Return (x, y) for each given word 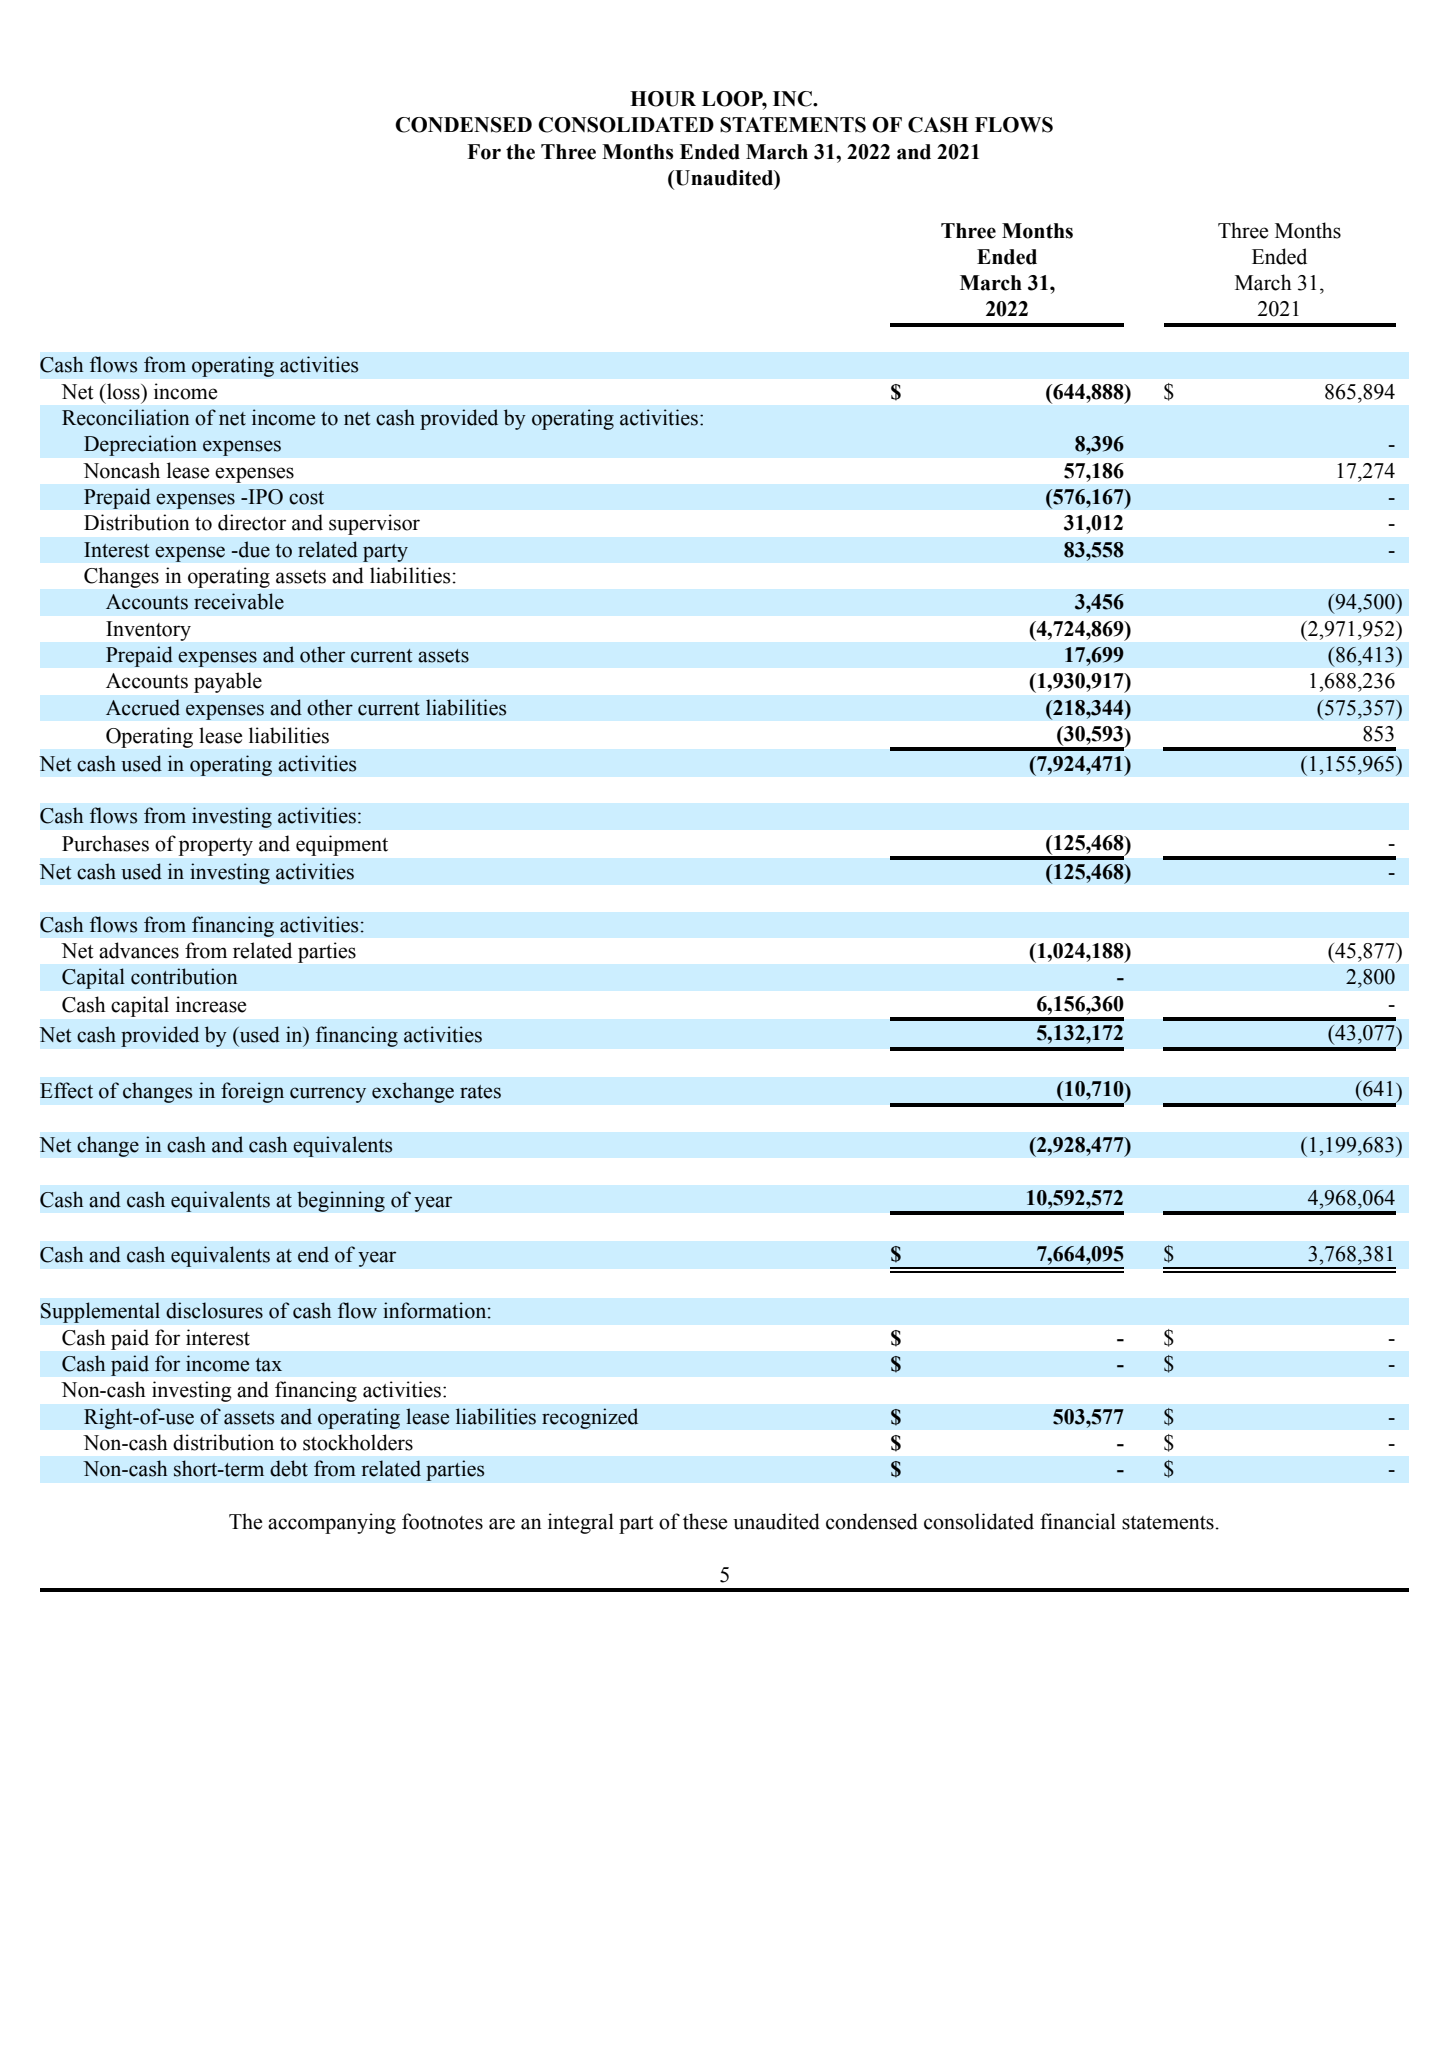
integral (581, 1523)
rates (480, 1092)
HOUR (663, 99)
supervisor (374, 524)
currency (328, 1095)
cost (306, 498)
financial (1078, 1521)
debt (289, 1468)
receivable (239, 601)
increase (211, 1004)
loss (123, 391)
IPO (264, 497)
